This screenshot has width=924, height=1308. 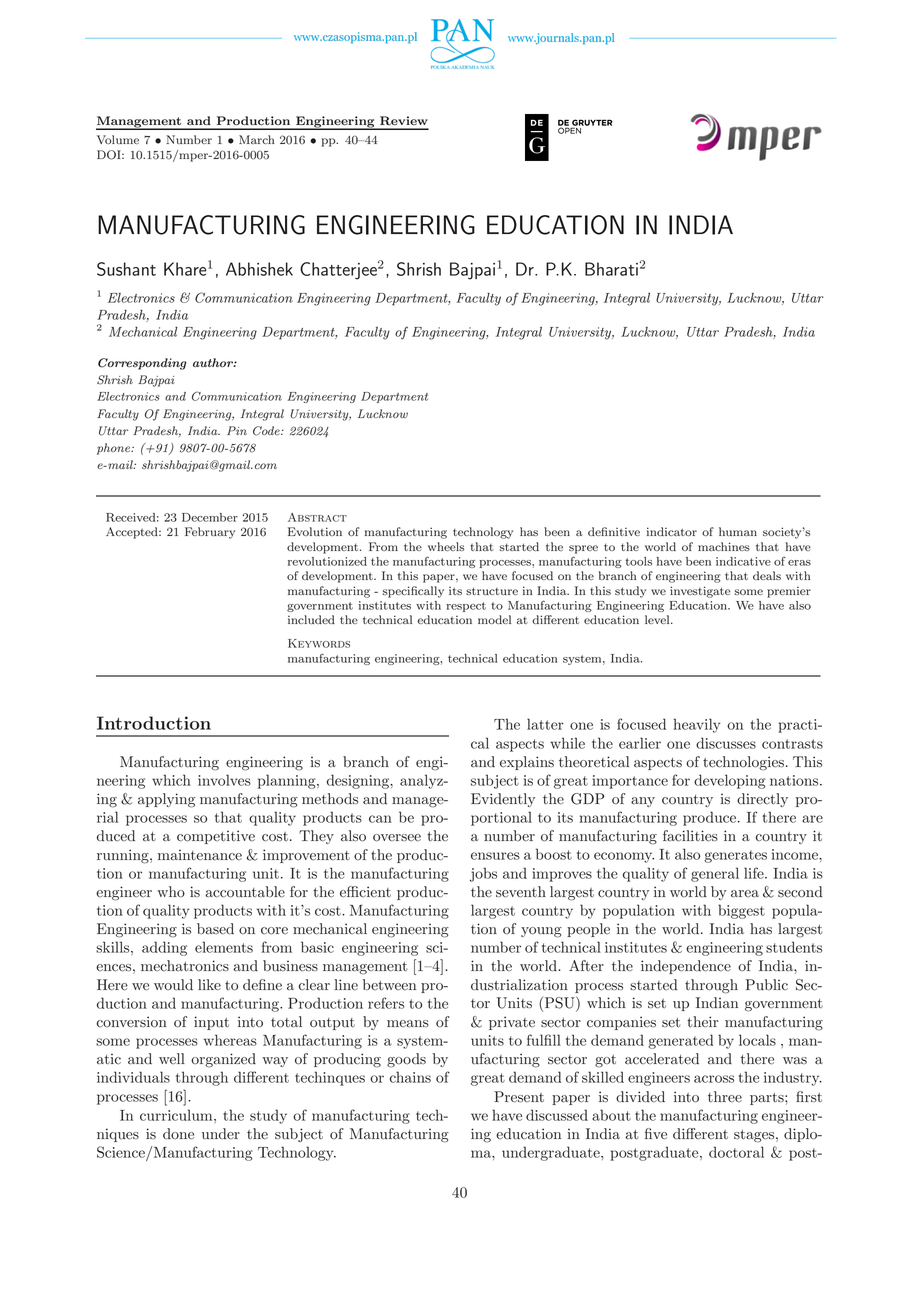 What do you see at coordinates (259, 269) in the screenshot?
I see `Abhishek` at bounding box center [259, 269].
